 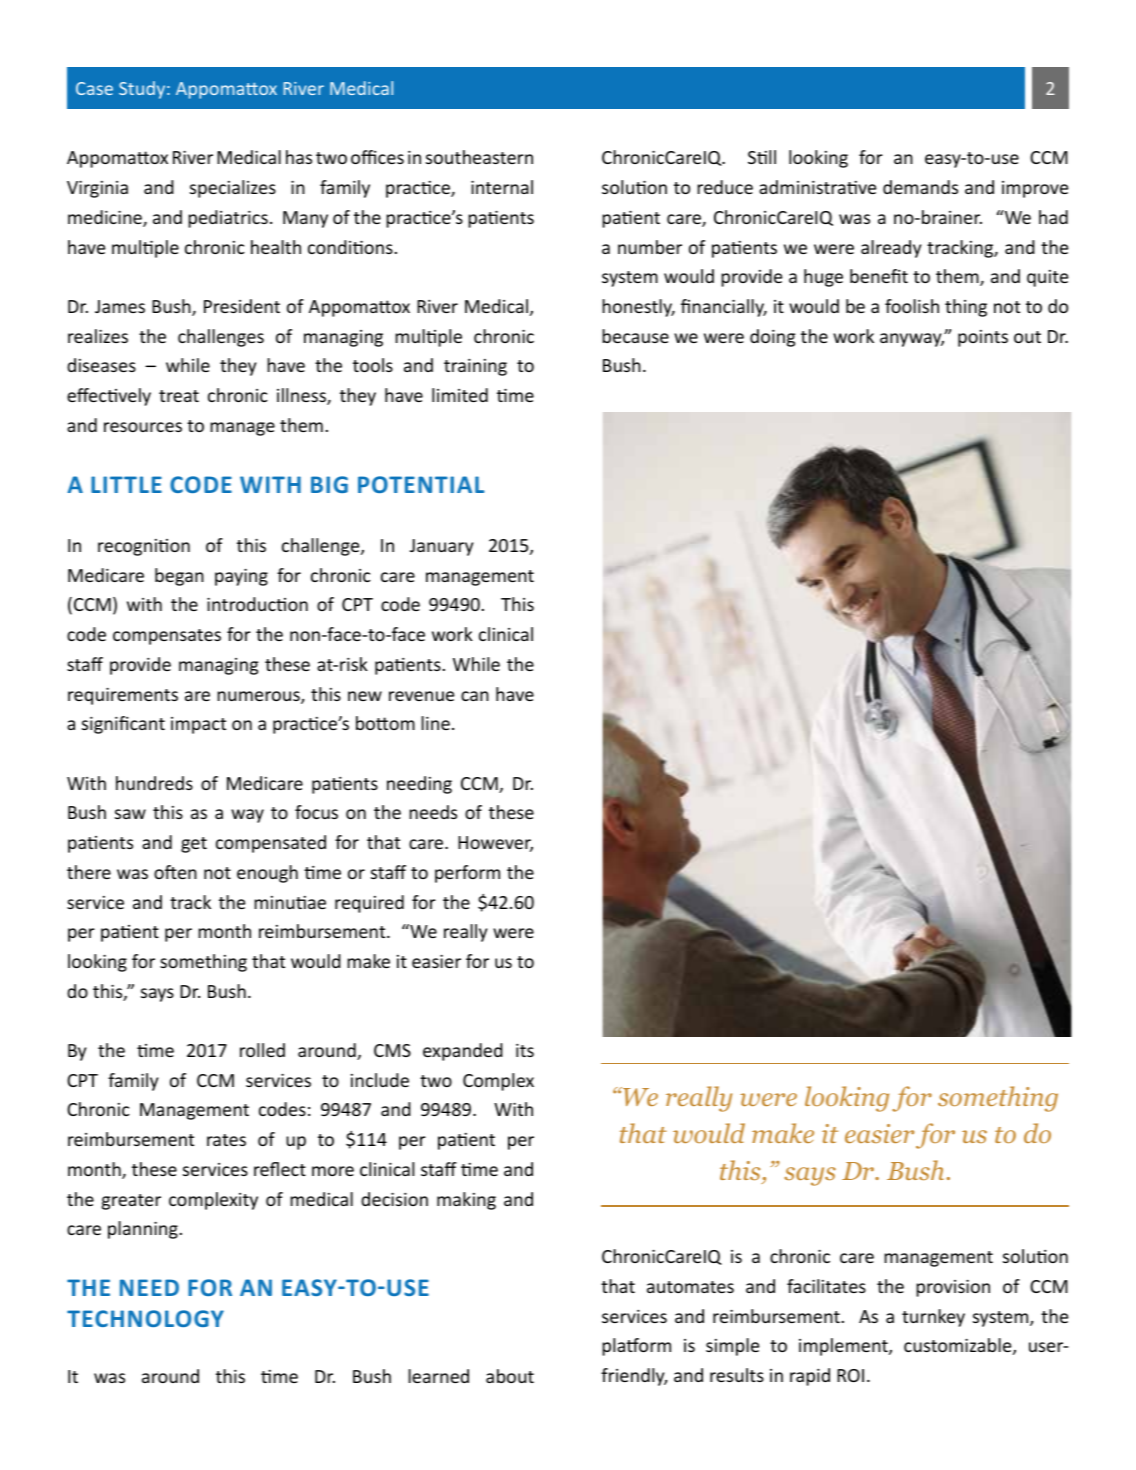 What do you see at coordinates (636, 1347) in the screenshot?
I see `platform` at bounding box center [636, 1347].
